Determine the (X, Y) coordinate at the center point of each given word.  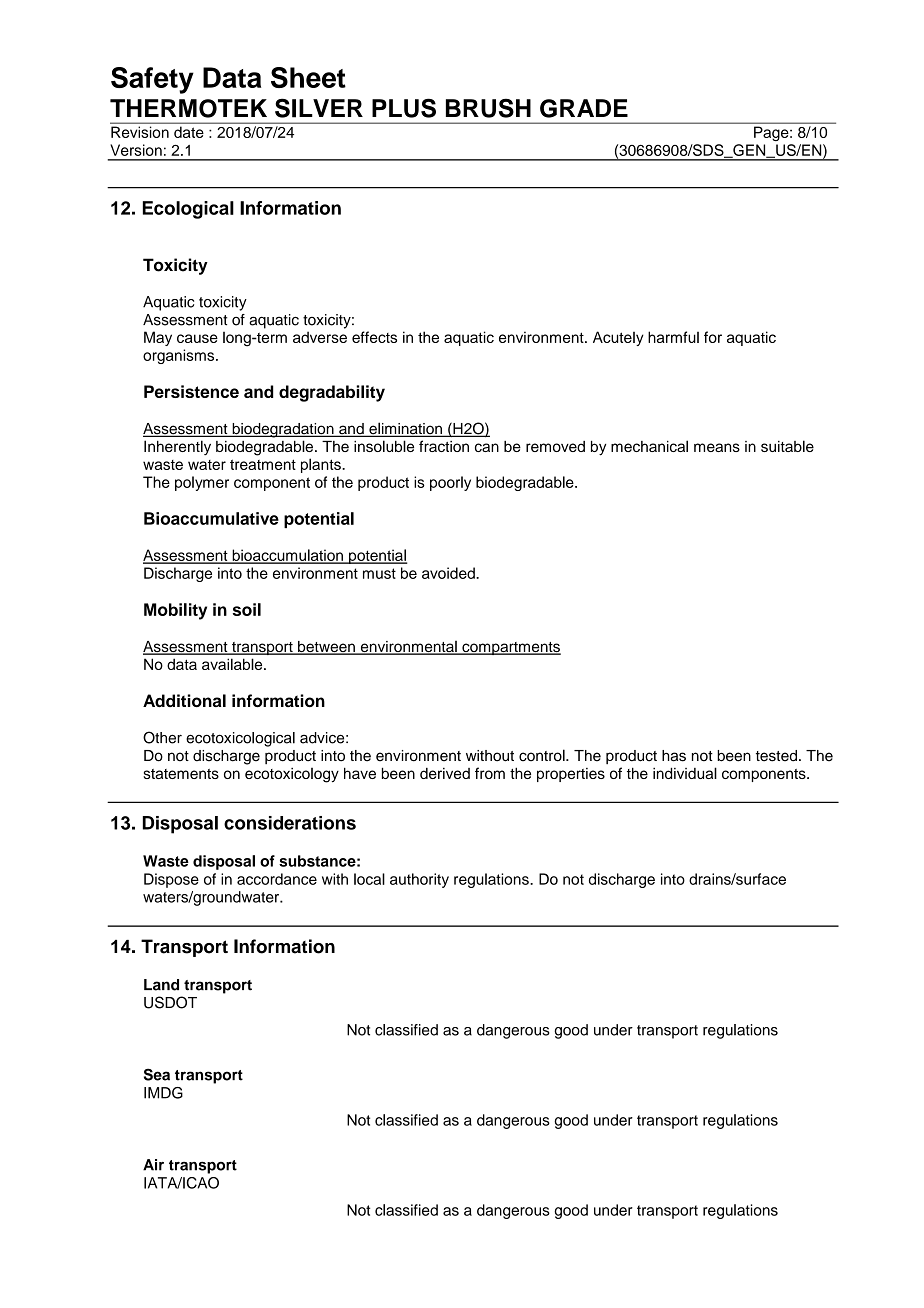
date (189, 132)
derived (445, 773)
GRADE (584, 108)
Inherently (177, 447)
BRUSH (488, 108)
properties (571, 775)
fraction (444, 446)
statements (181, 774)
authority (419, 880)
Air (153, 1165)
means (717, 447)
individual (685, 773)
